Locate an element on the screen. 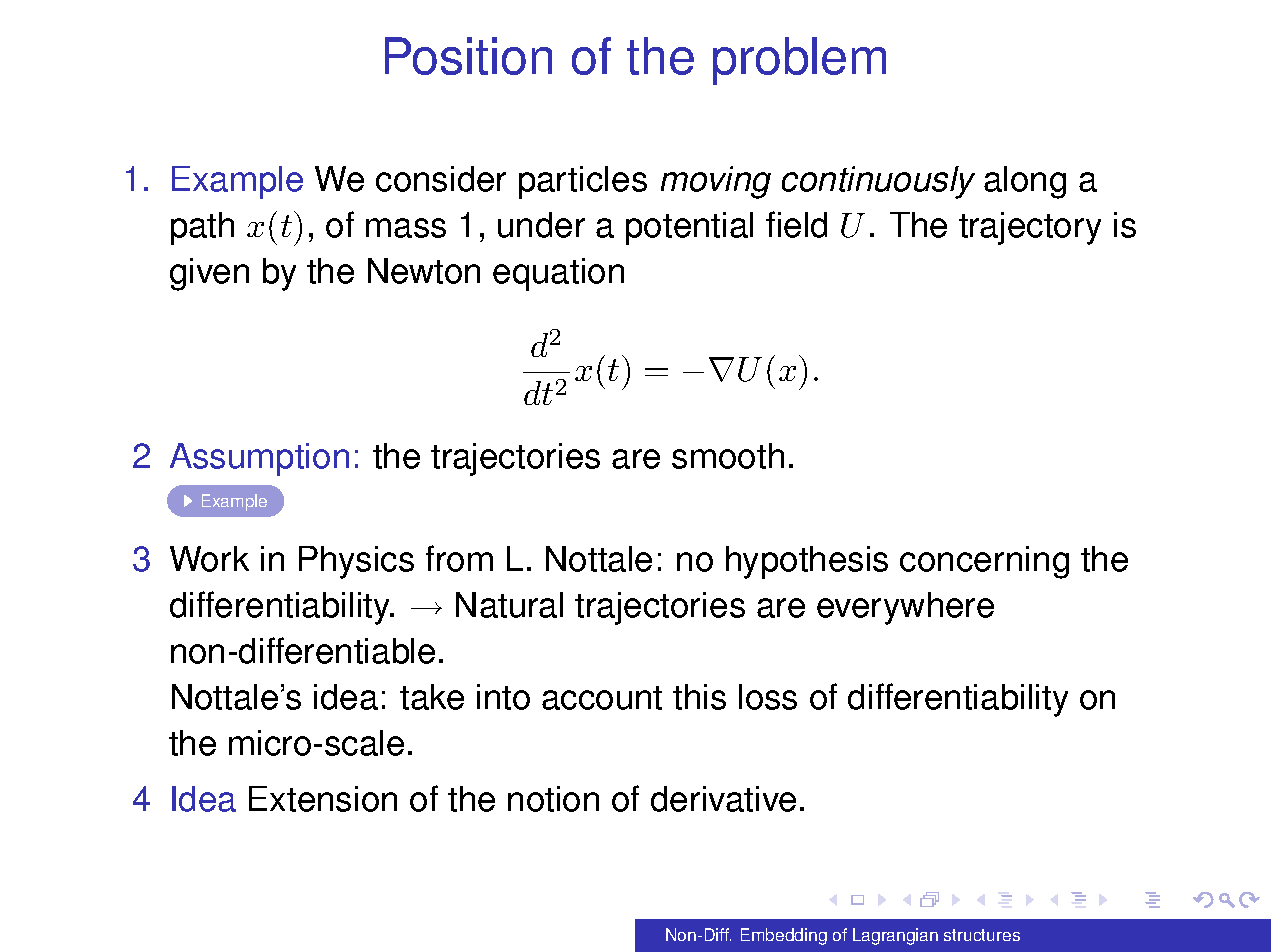  everywhere is located at coordinates (905, 608).
